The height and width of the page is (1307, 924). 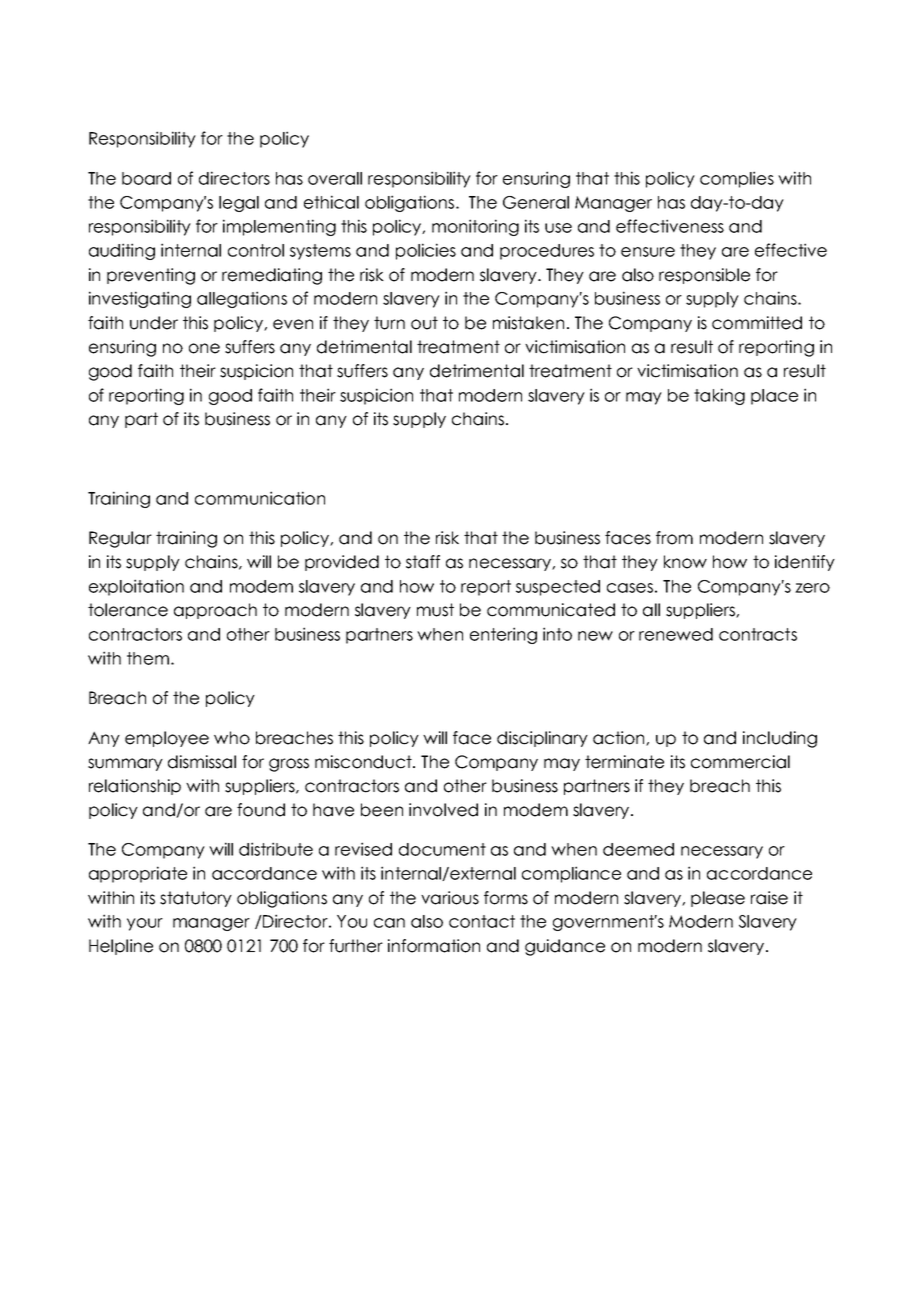 I want to click on commercial, so click(x=740, y=762).
